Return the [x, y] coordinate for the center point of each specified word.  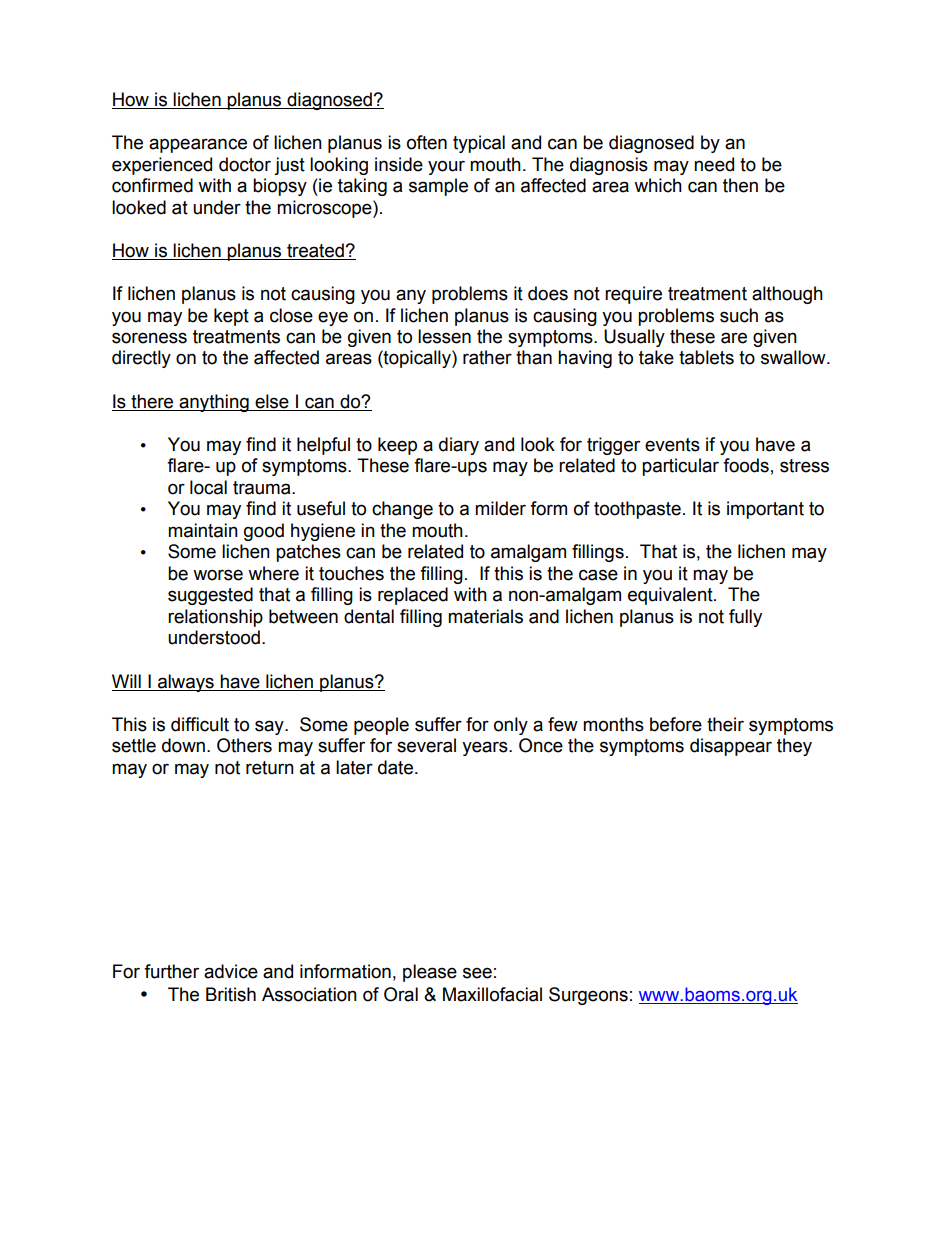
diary [459, 446]
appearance [198, 145]
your [446, 167]
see [477, 973]
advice [231, 971]
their [725, 724]
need [714, 164]
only [511, 726]
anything [214, 403]
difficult [200, 724]
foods [746, 465]
